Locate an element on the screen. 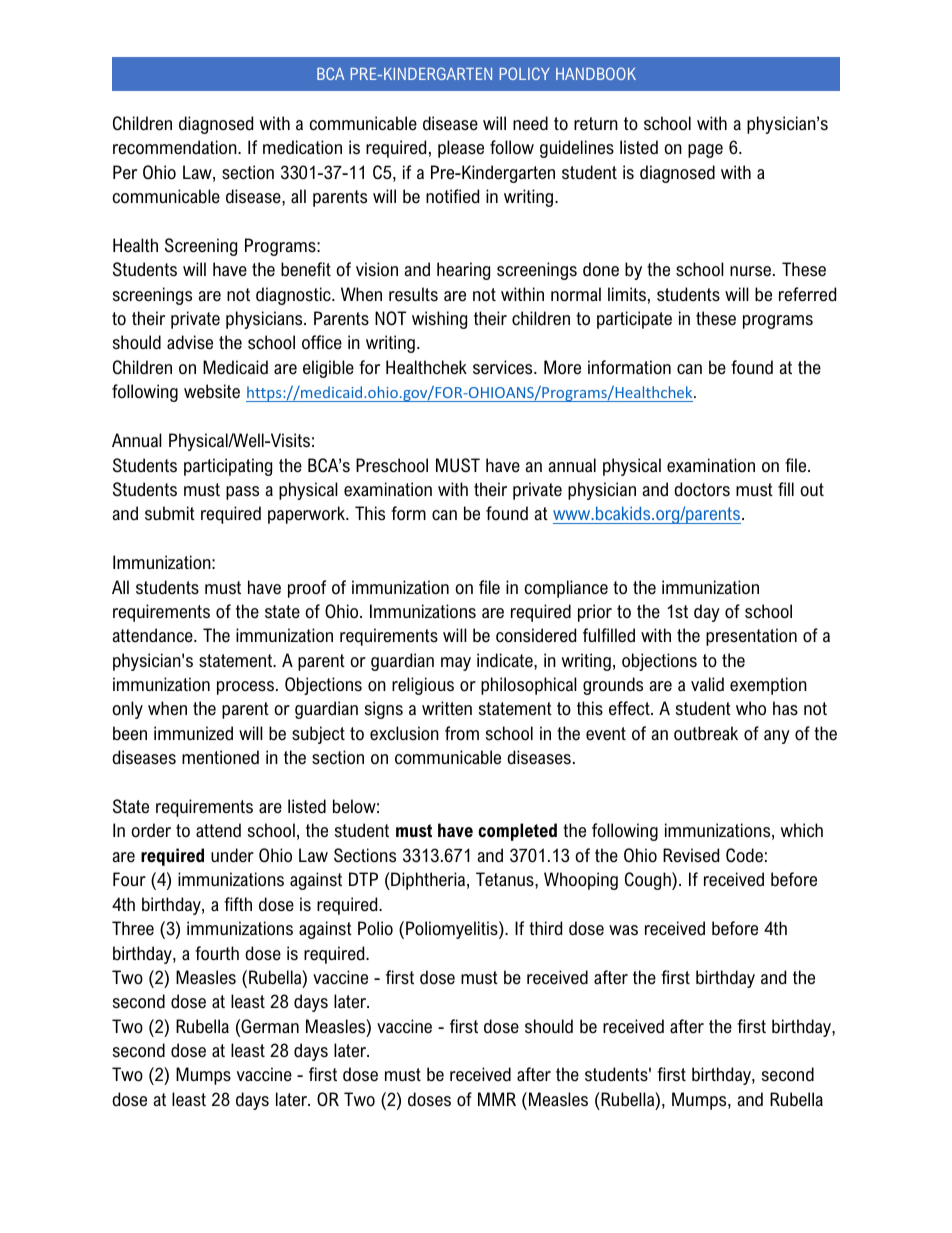 This screenshot has width=952, height=1233. MMR is located at coordinates (497, 1099).
